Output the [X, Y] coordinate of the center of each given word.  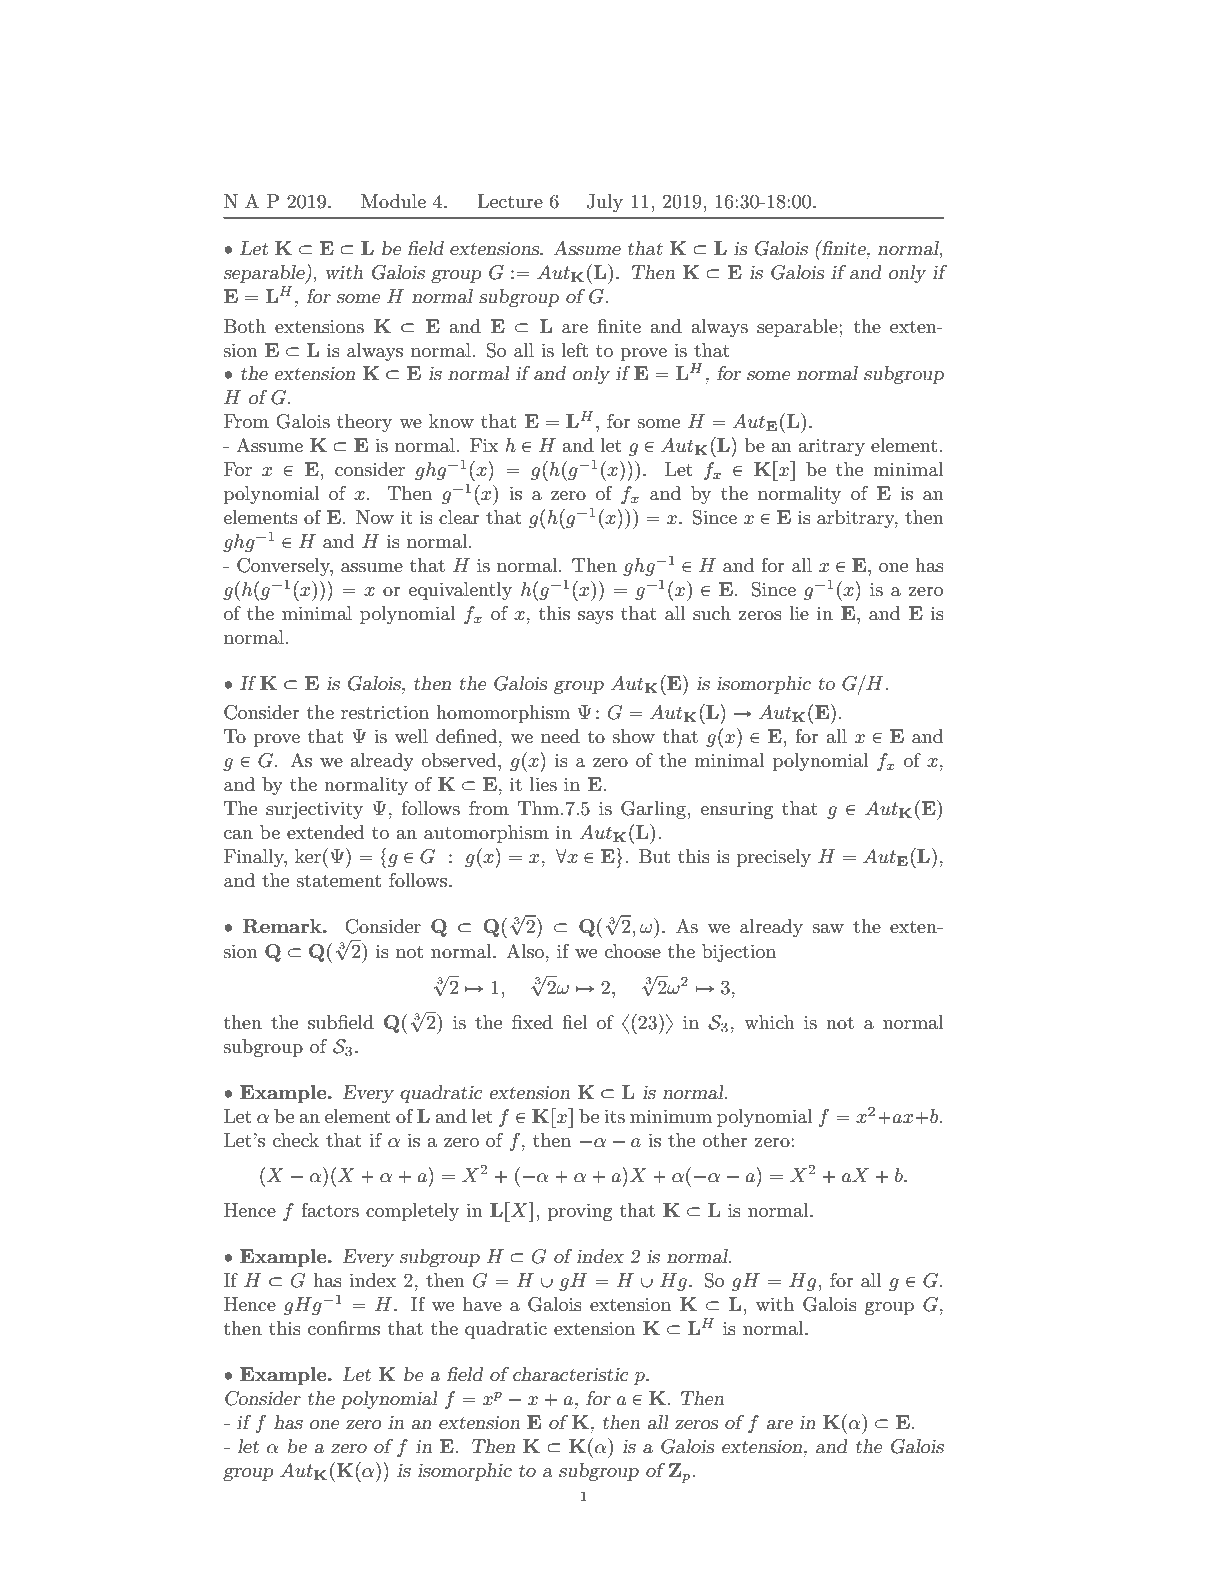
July [604, 203]
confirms [344, 1328]
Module [393, 201]
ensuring [736, 810]
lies [543, 784]
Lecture [510, 201]
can [238, 834]
